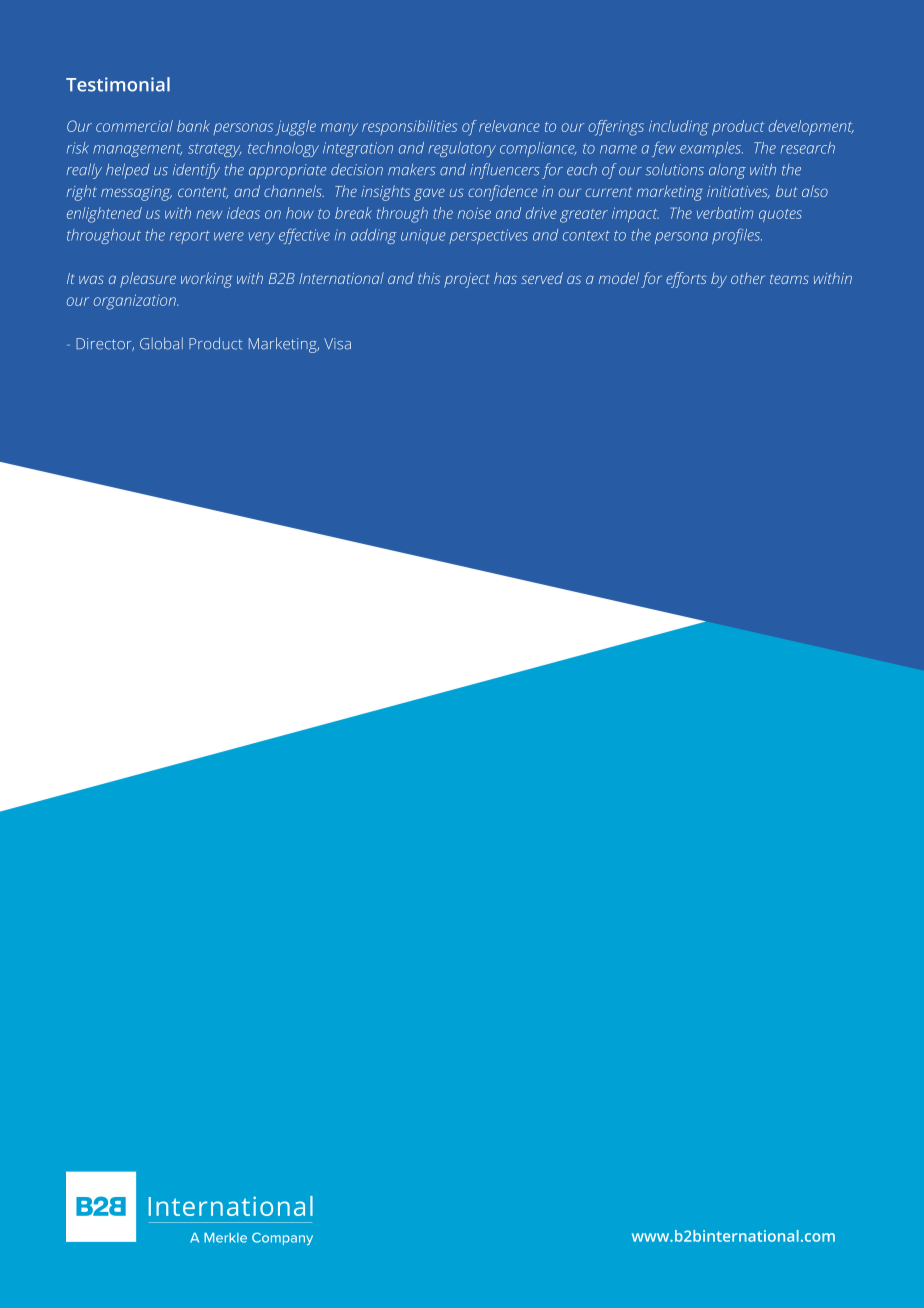 The width and height of the screenshot is (924, 1308). Describe the element at coordinates (679, 128) in the screenshot. I see `including` at that location.
